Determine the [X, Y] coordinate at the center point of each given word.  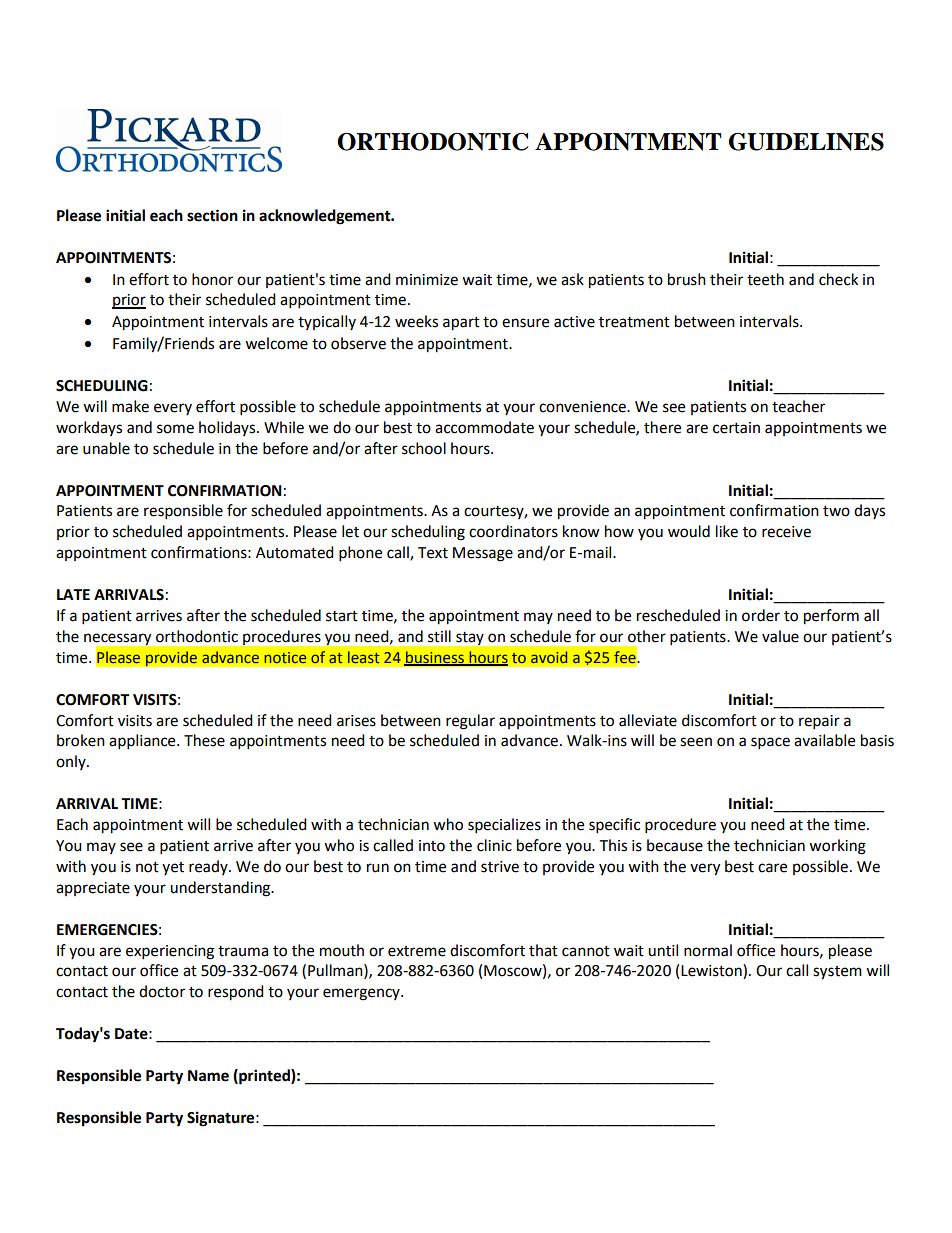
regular [470, 722]
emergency [362, 994]
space [770, 743]
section [212, 215]
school [424, 448]
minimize [427, 280]
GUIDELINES [806, 142]
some [175, 429]
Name [208, 1076]
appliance [143, 742]
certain [736, 428]
